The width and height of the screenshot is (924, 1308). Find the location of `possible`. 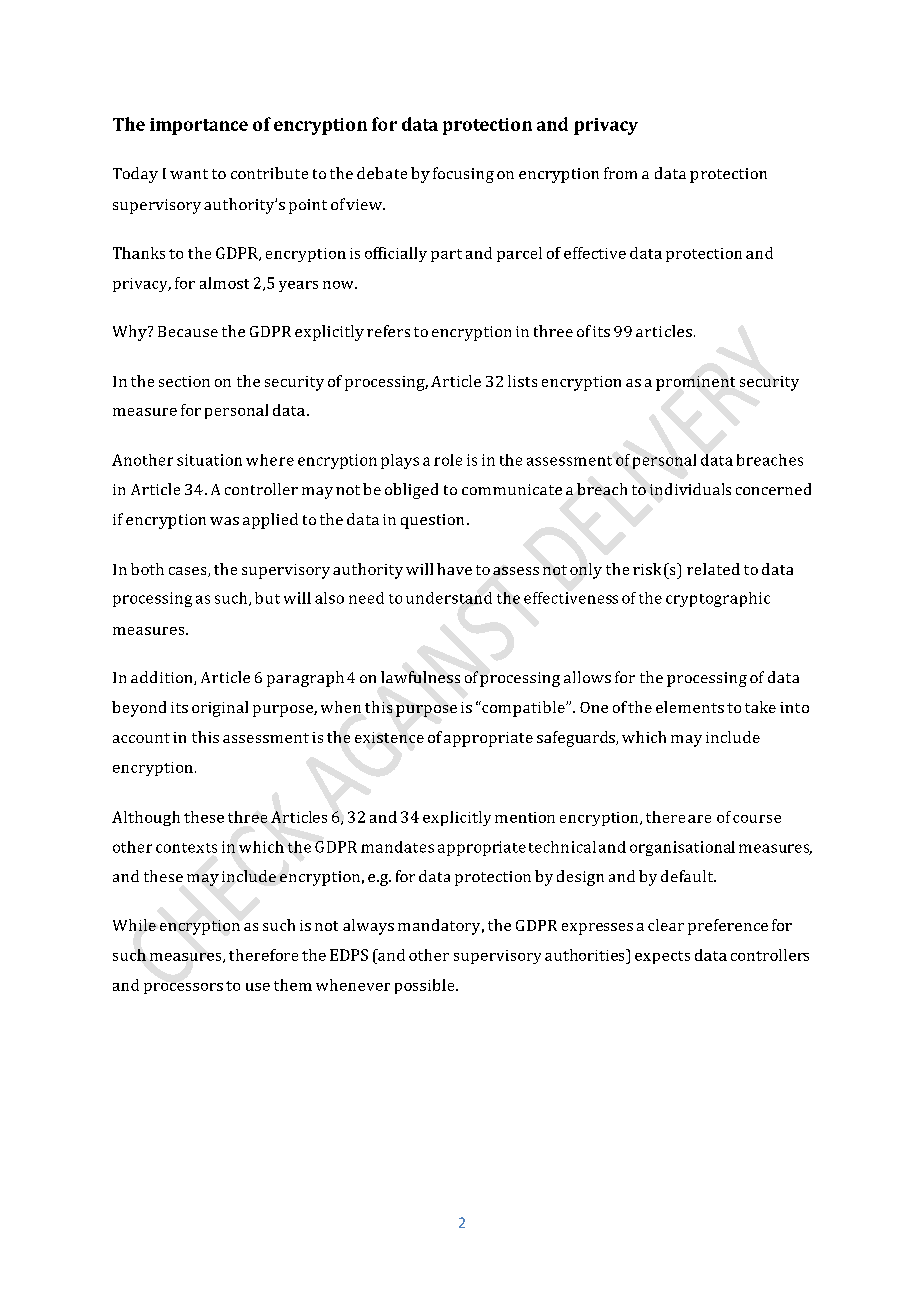

possible is located at coordinates (426, 986).
